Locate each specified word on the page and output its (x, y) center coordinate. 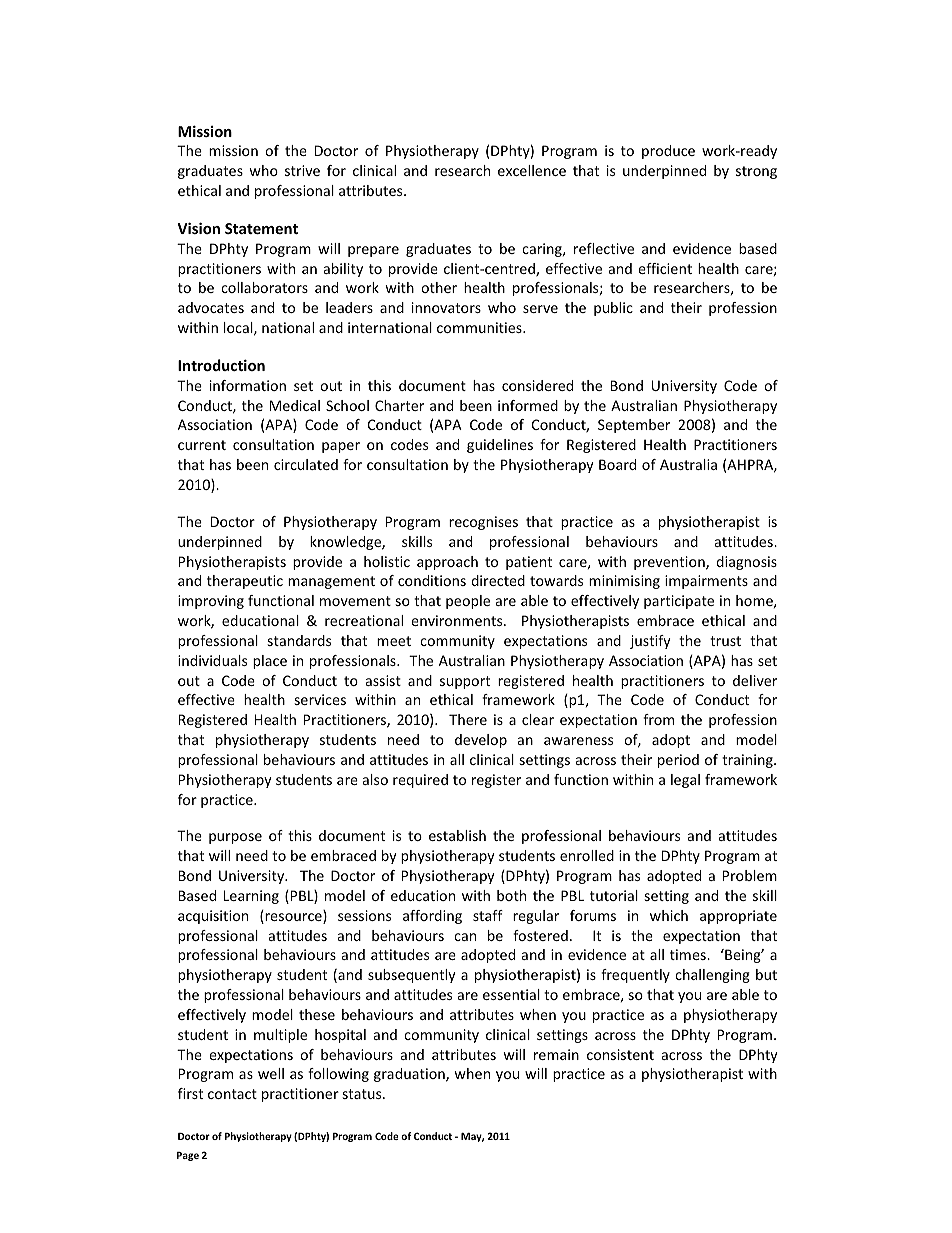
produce (668, 152)
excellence (532, 170)
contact (232, 1094)
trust (725, 641)
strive (302, 170)
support (465, 682)
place (270, 662)
